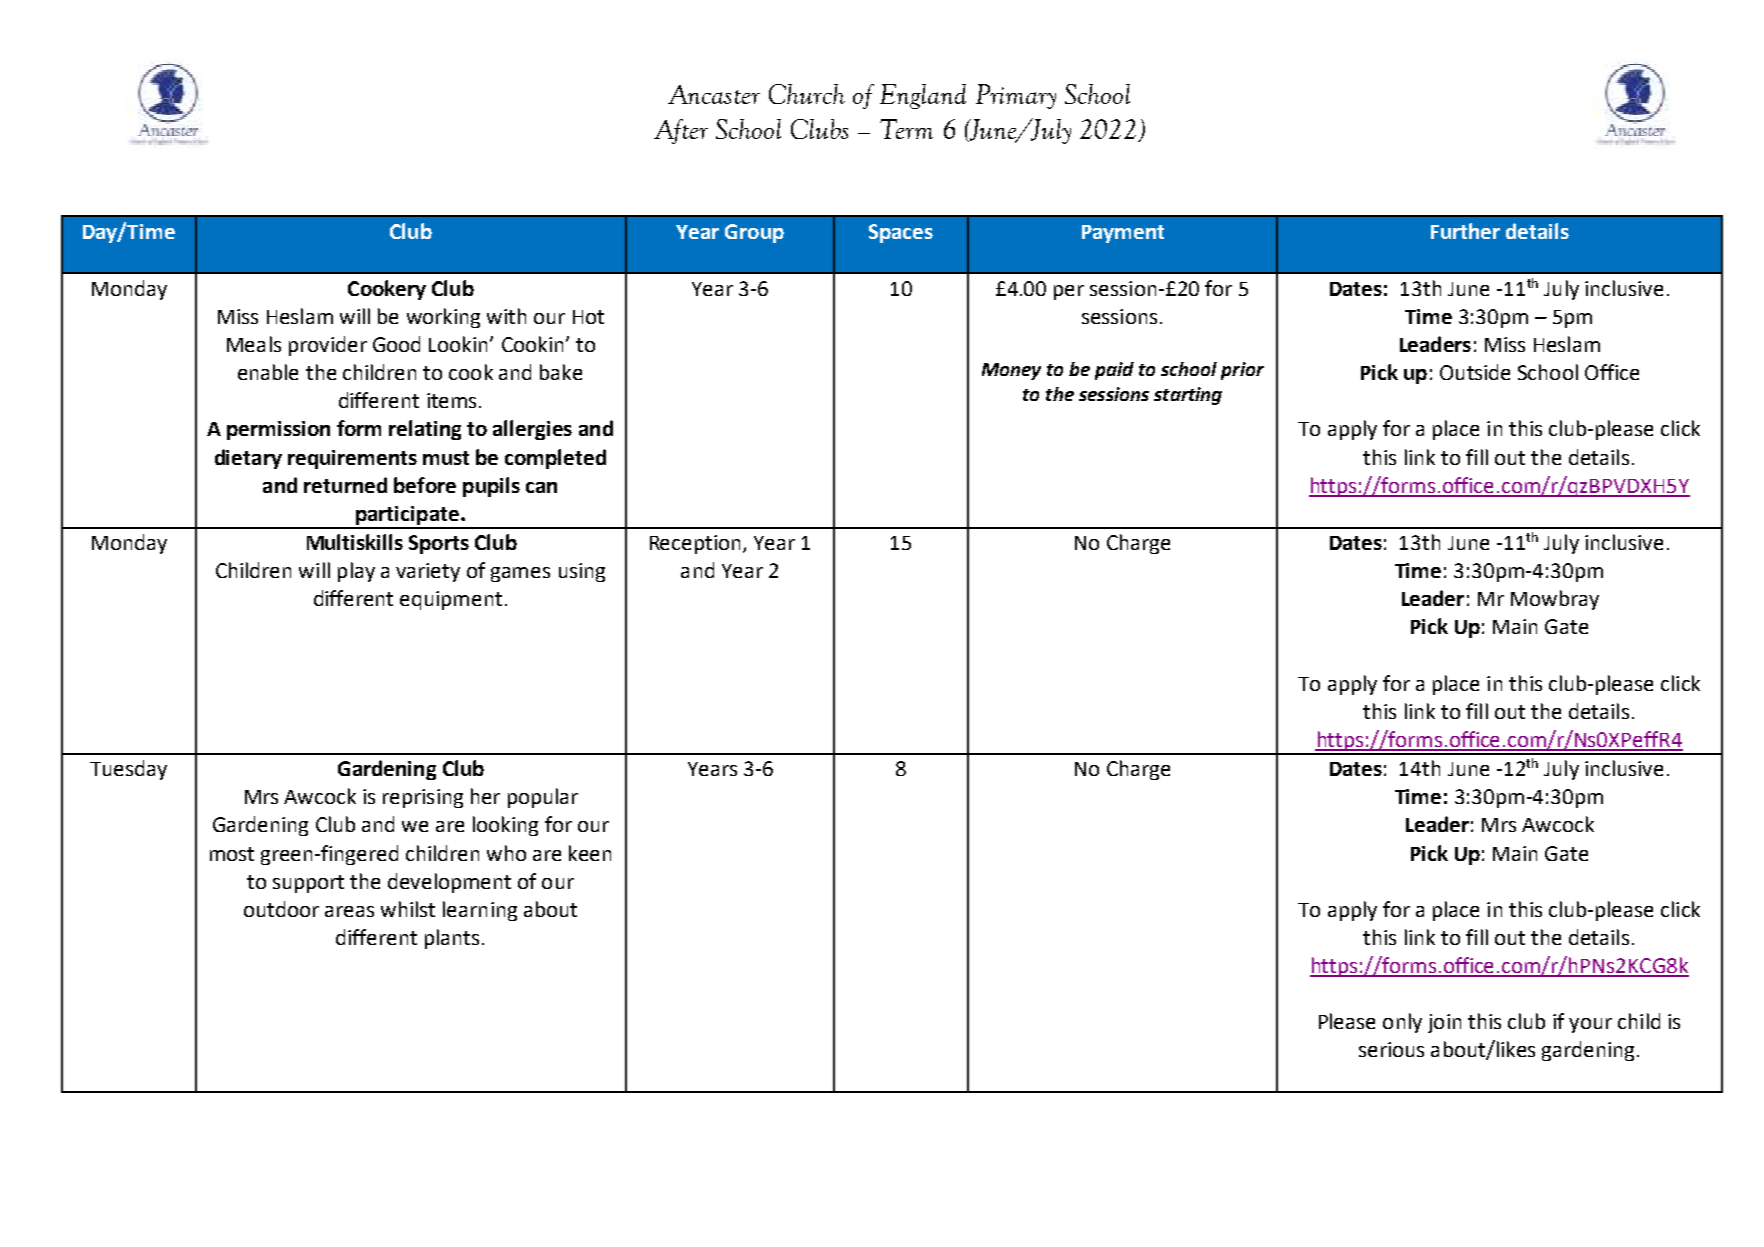 The width and height of the image is (1764, 1247). What do you see at coordinates (1475, 372) in the image?
I see `Outside` at bounding box center [1475, 372].
